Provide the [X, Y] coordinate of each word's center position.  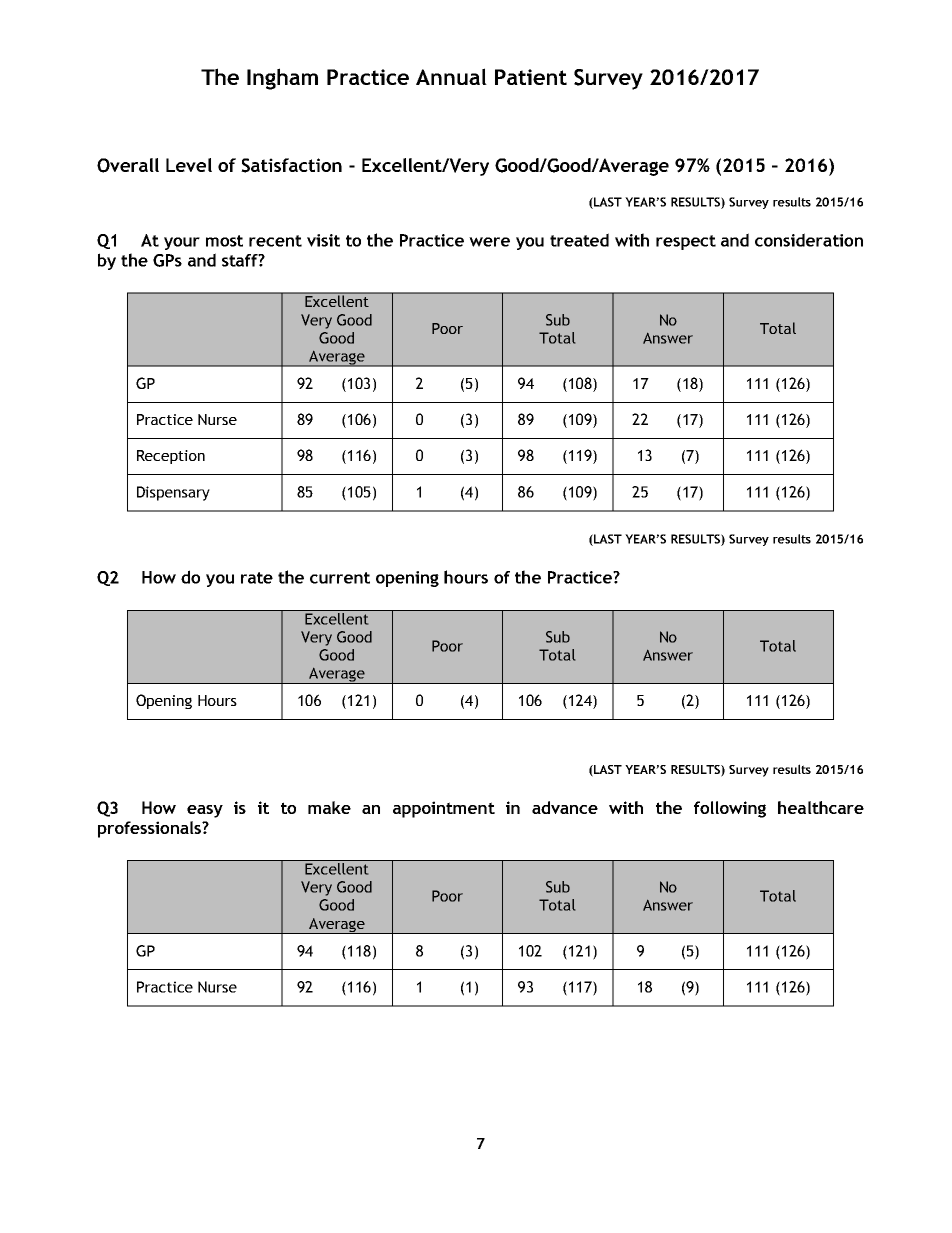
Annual [451, 76]
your [182, 243]
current [340, 578]
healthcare [821, 807]
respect [686, 242]
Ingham [282, 79]
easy [205, 811]
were [489, 242]
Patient [531, 77]
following [730, 809]
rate [257, 578]
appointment [444, 809]
